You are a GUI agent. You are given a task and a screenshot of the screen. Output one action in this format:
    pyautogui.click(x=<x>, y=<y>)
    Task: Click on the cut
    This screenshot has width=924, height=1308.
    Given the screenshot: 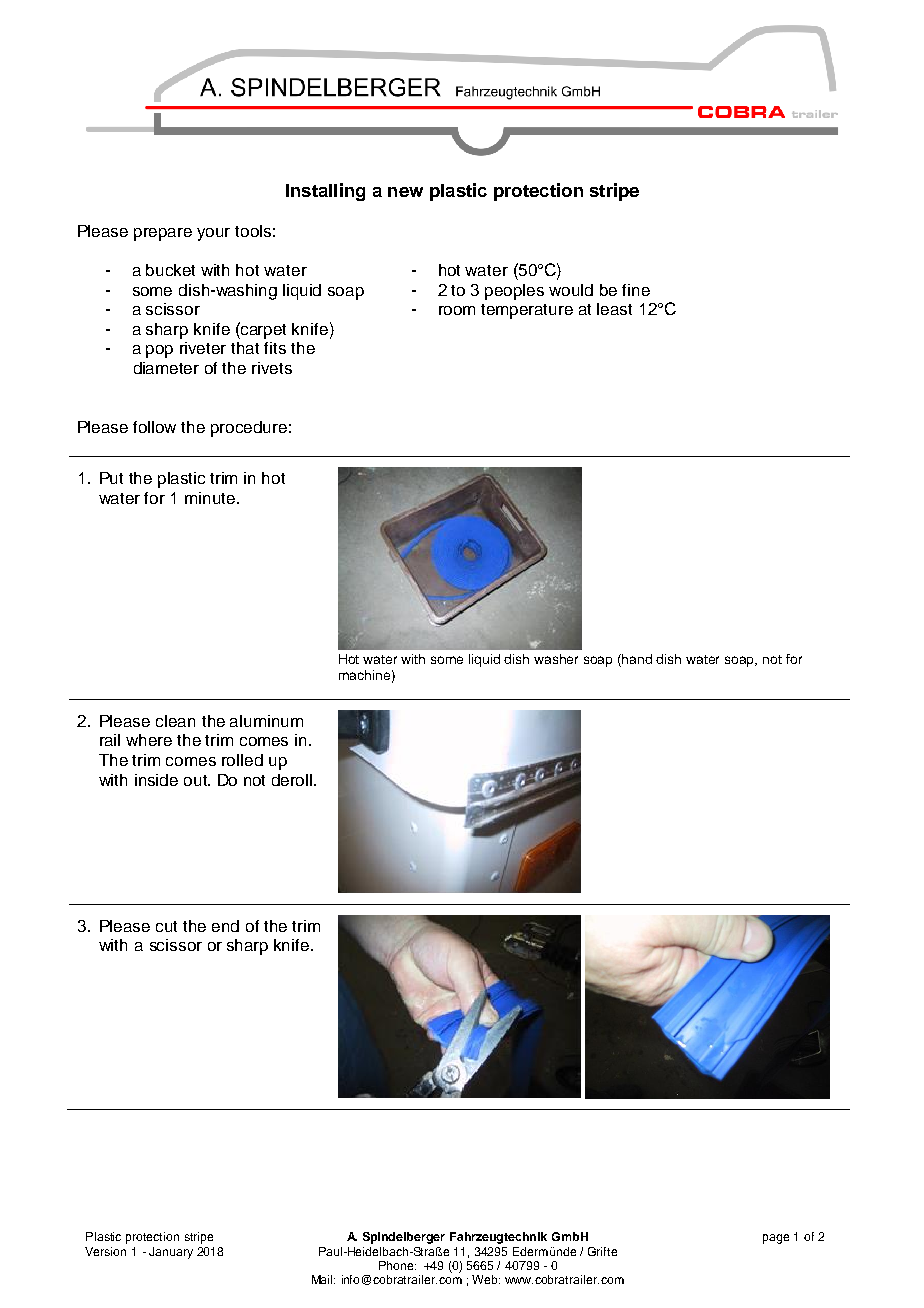 What is the action you would take?
    pyautogui.click(x=166, y=926)
